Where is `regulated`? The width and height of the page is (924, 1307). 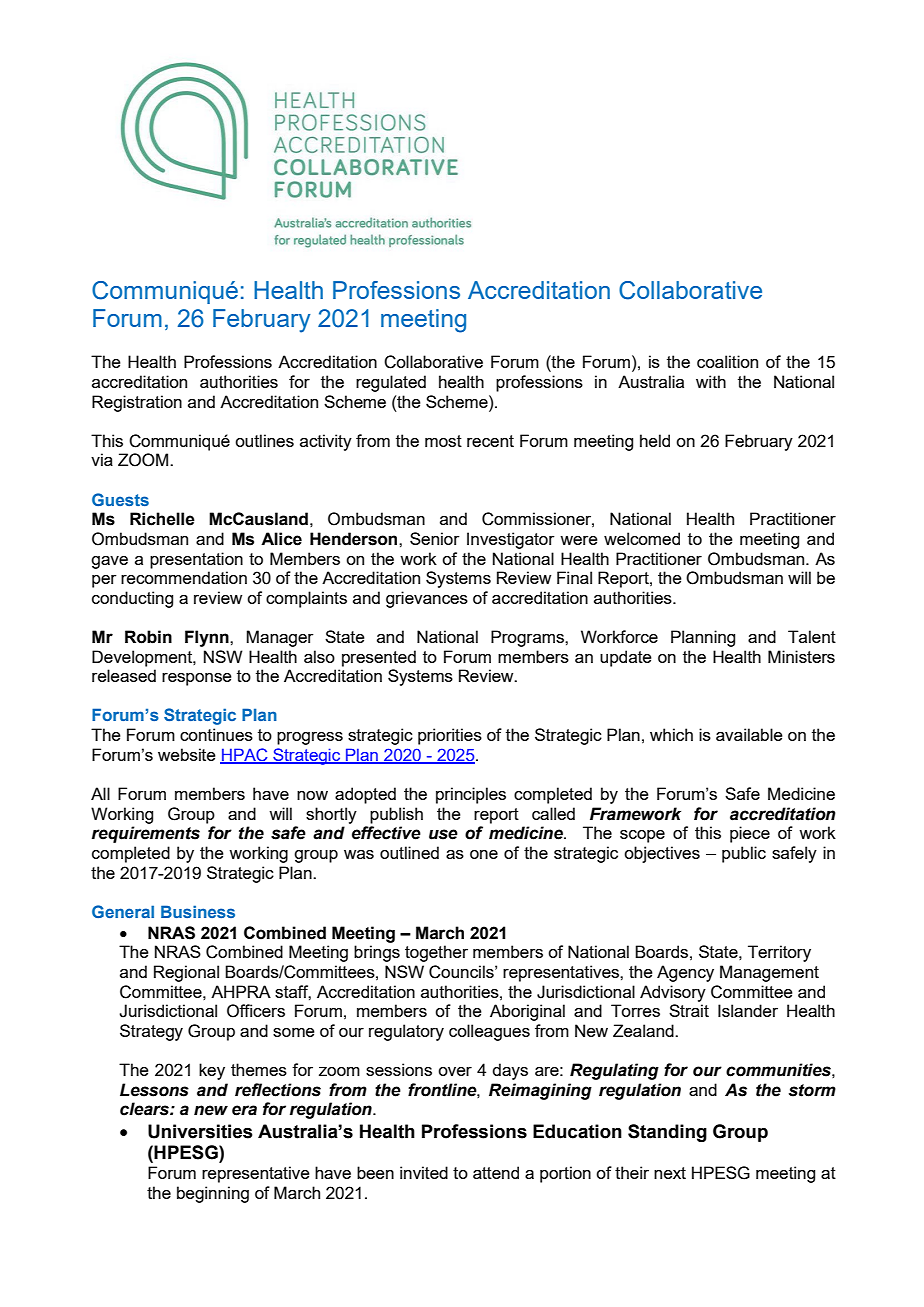
regulated is located at coordinates (391, 383).
